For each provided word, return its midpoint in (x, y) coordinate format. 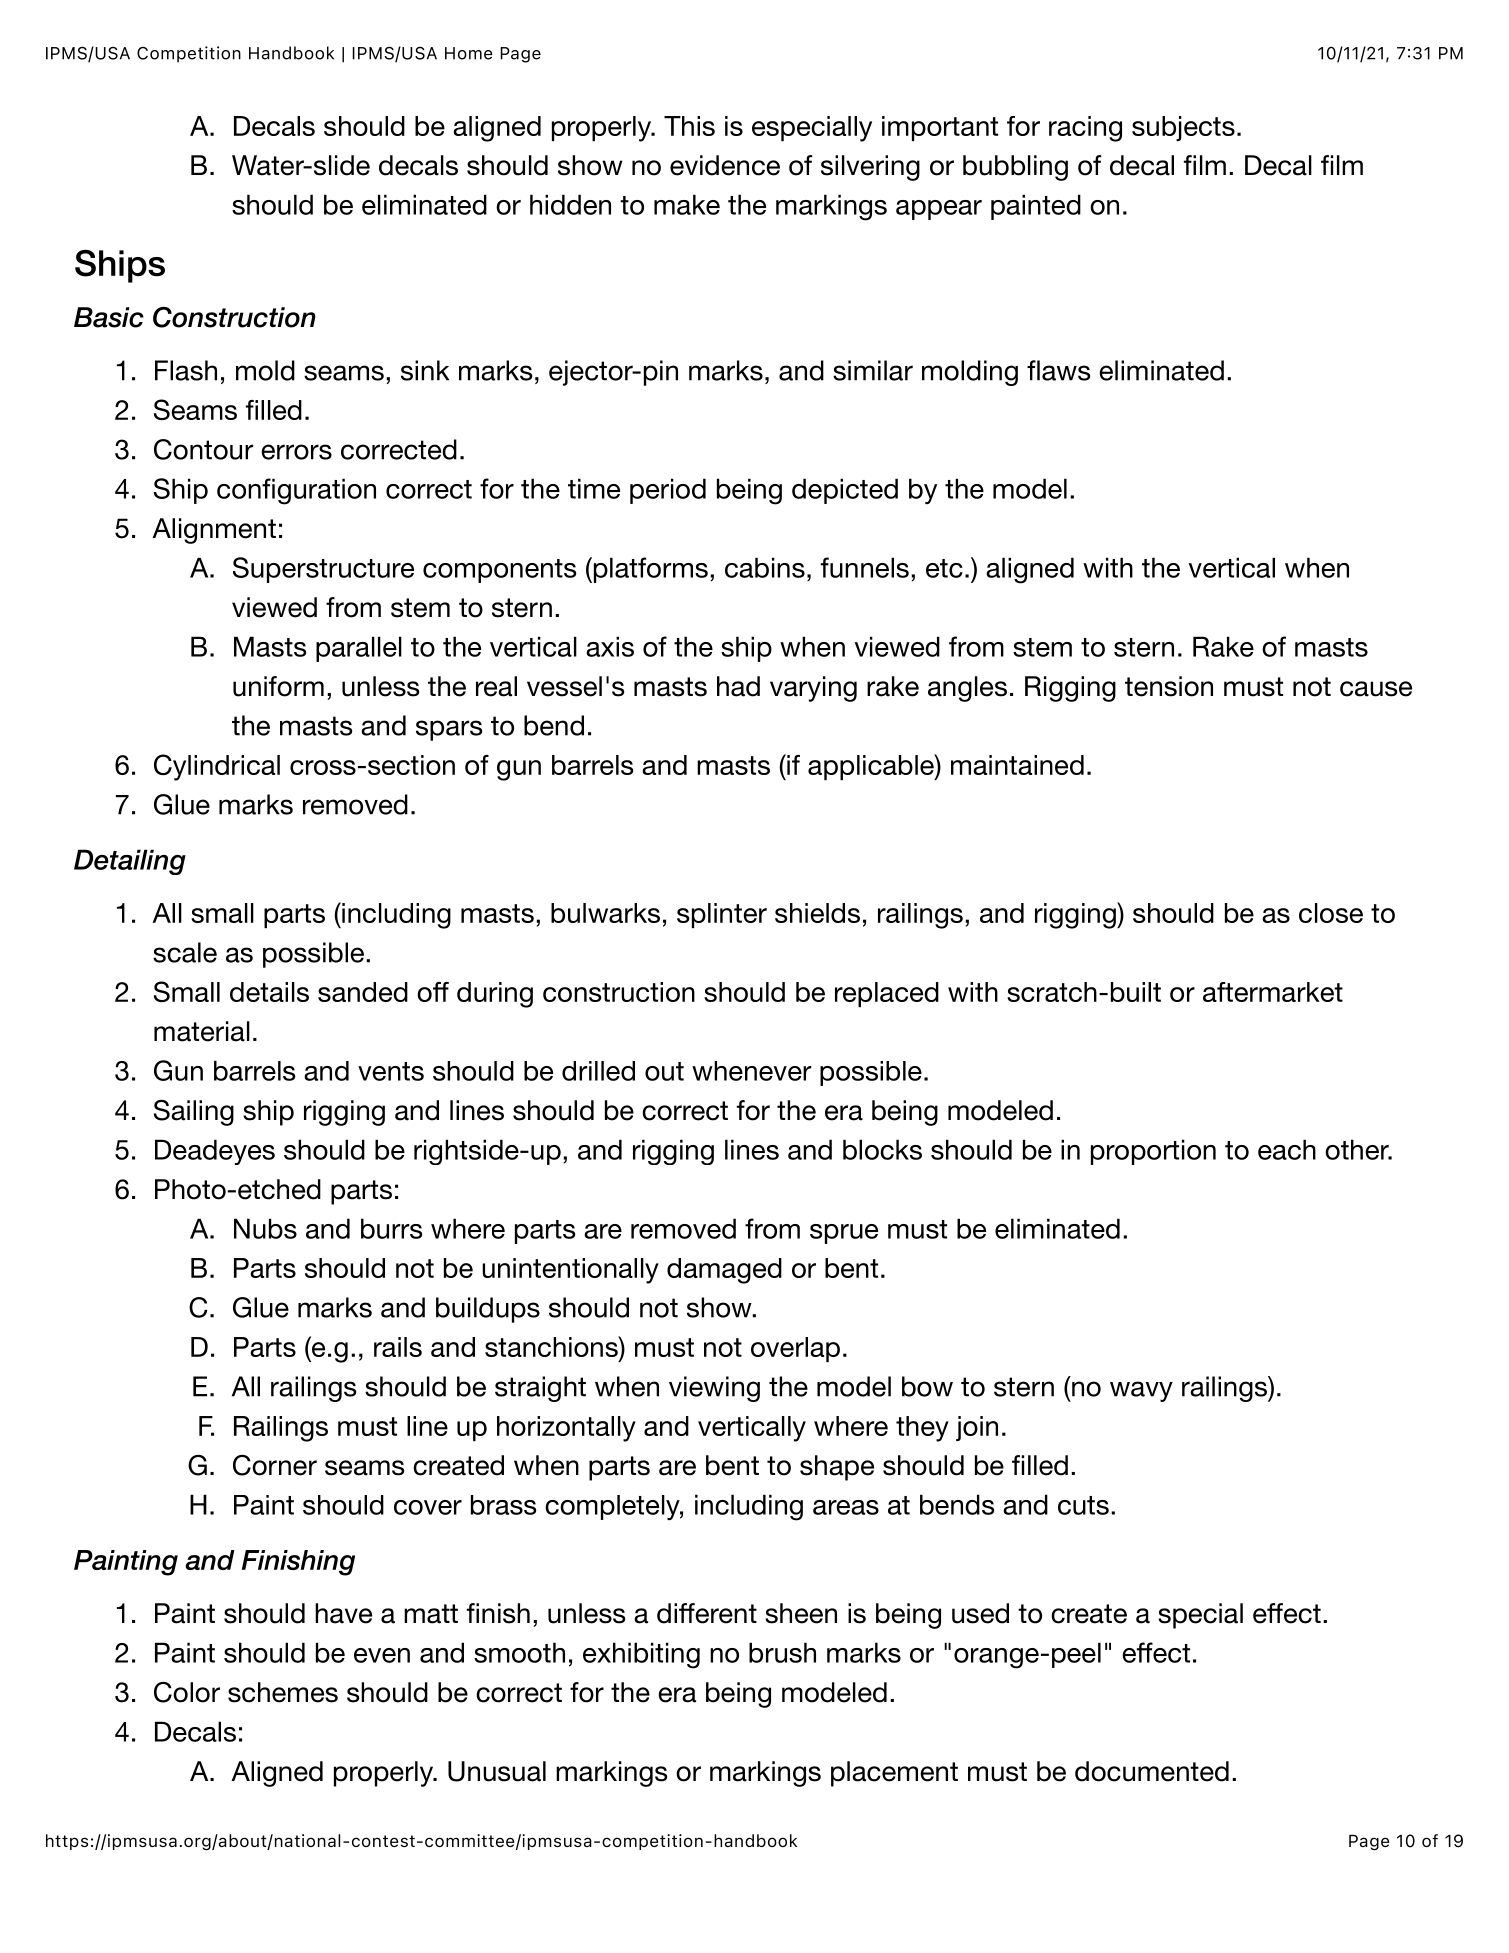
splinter (722, 915)
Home (469, 53)
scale (185, 952)
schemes (283, 1692)
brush (782, 1652)
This (689, 126)
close (1331, 913)
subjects (1183, 128)
